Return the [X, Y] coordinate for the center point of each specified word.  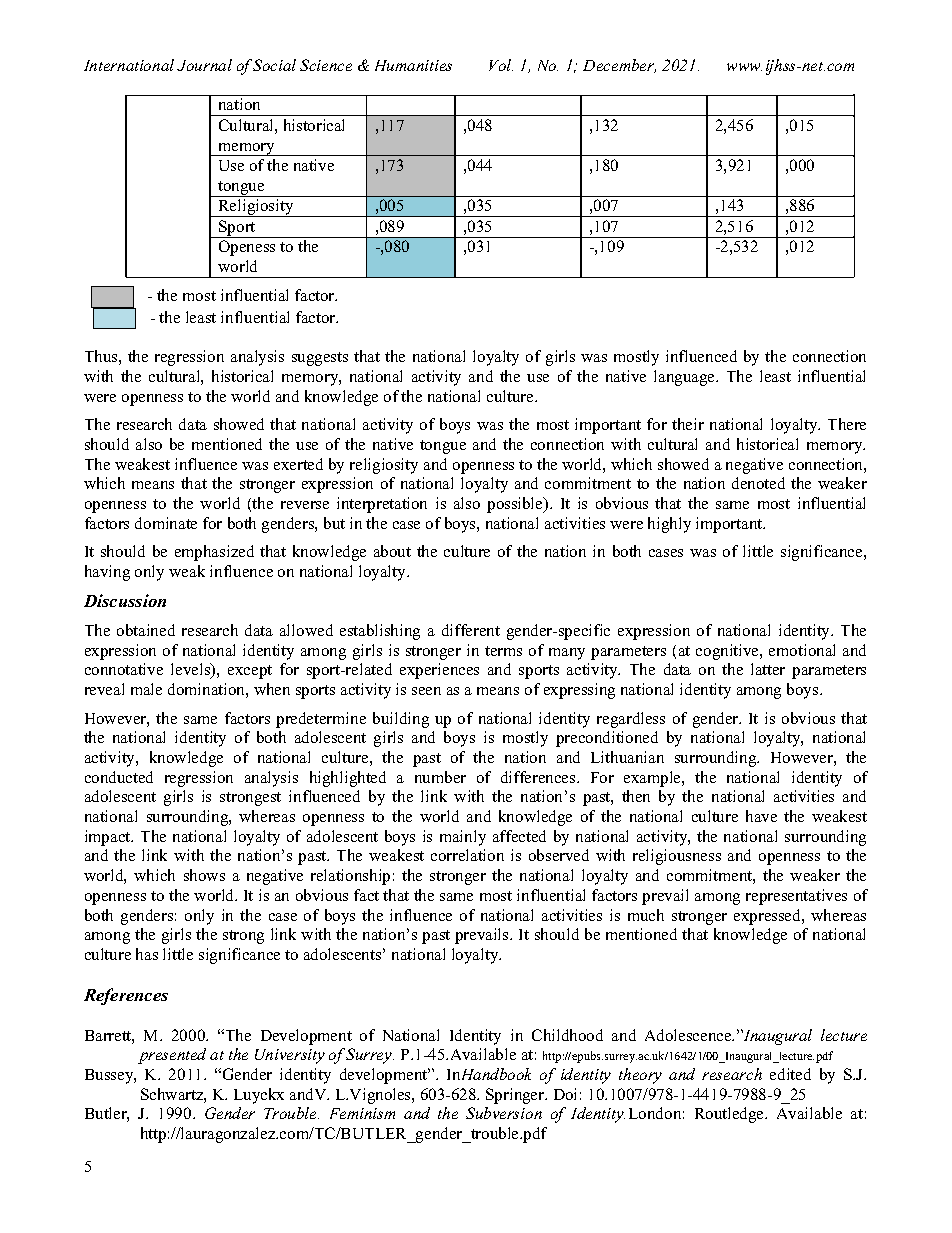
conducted [119, 777]
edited [790, 1074]
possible [516, 505]
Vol [501, 65]
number [440, 777]
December [619, 66]
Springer [516, 1096]
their [688, 424]
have [761, 816]
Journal [204, 65]
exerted [298, 464]
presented [172, 1056]
